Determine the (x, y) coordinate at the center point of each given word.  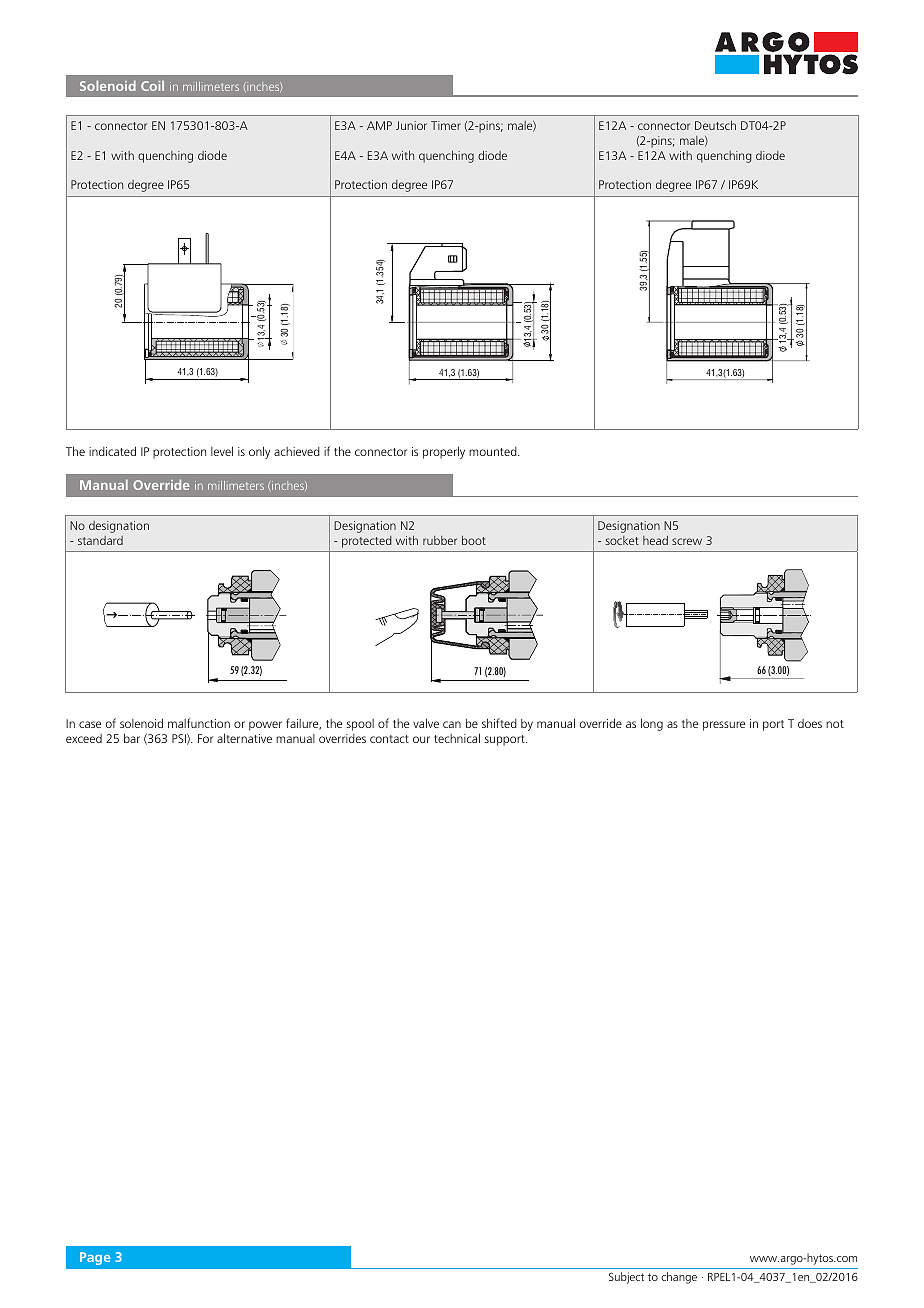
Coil (152, 85)
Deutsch (715, 125)
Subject (626, 1278)
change (679, 1278)
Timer (446, 125)
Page (95, 1258)
